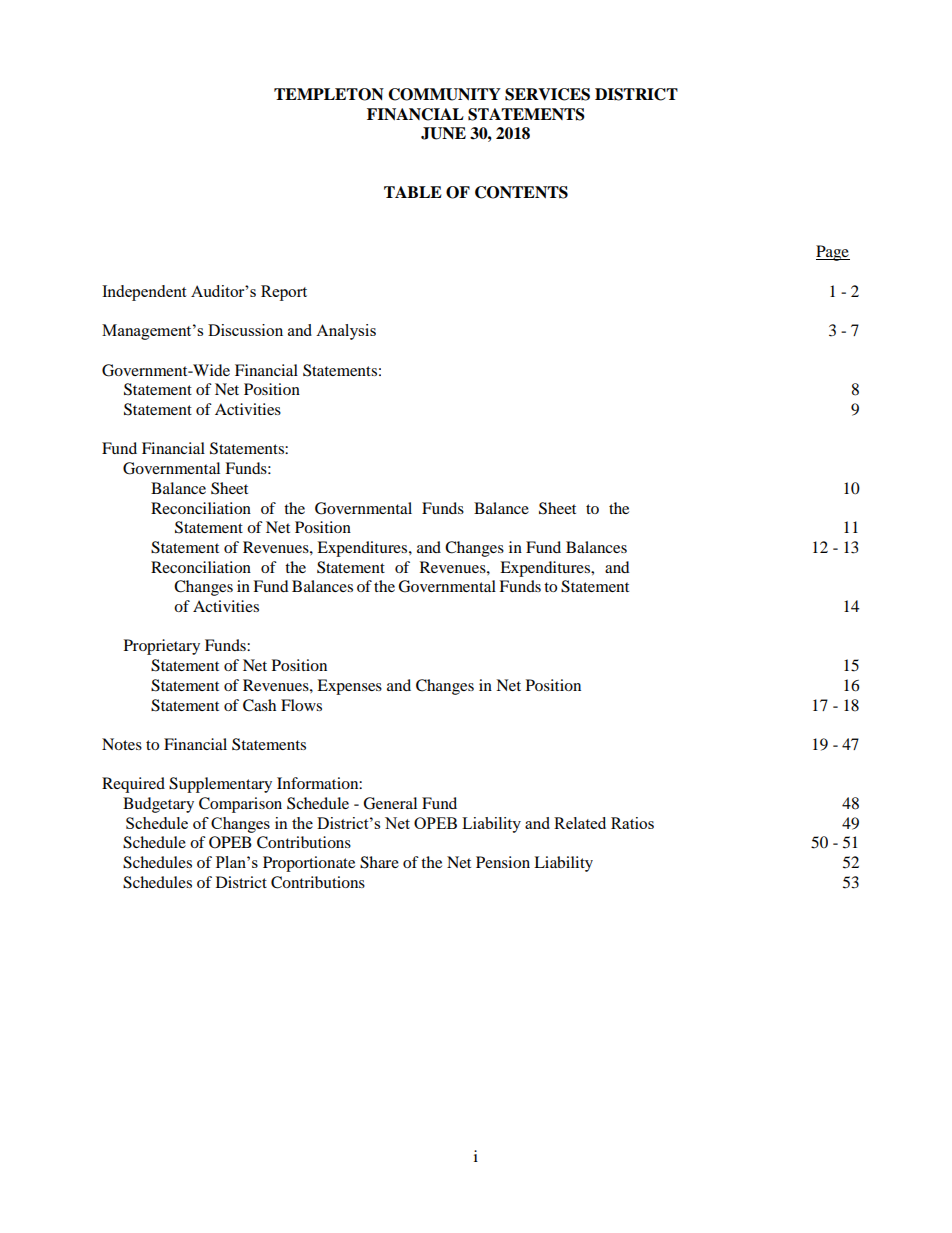 The height and width of the screenshot is (1233, 952). What do you see at coordinates (443, 133) in the screenshot?
I see `JUNE` at bounding box center [443, 133].
